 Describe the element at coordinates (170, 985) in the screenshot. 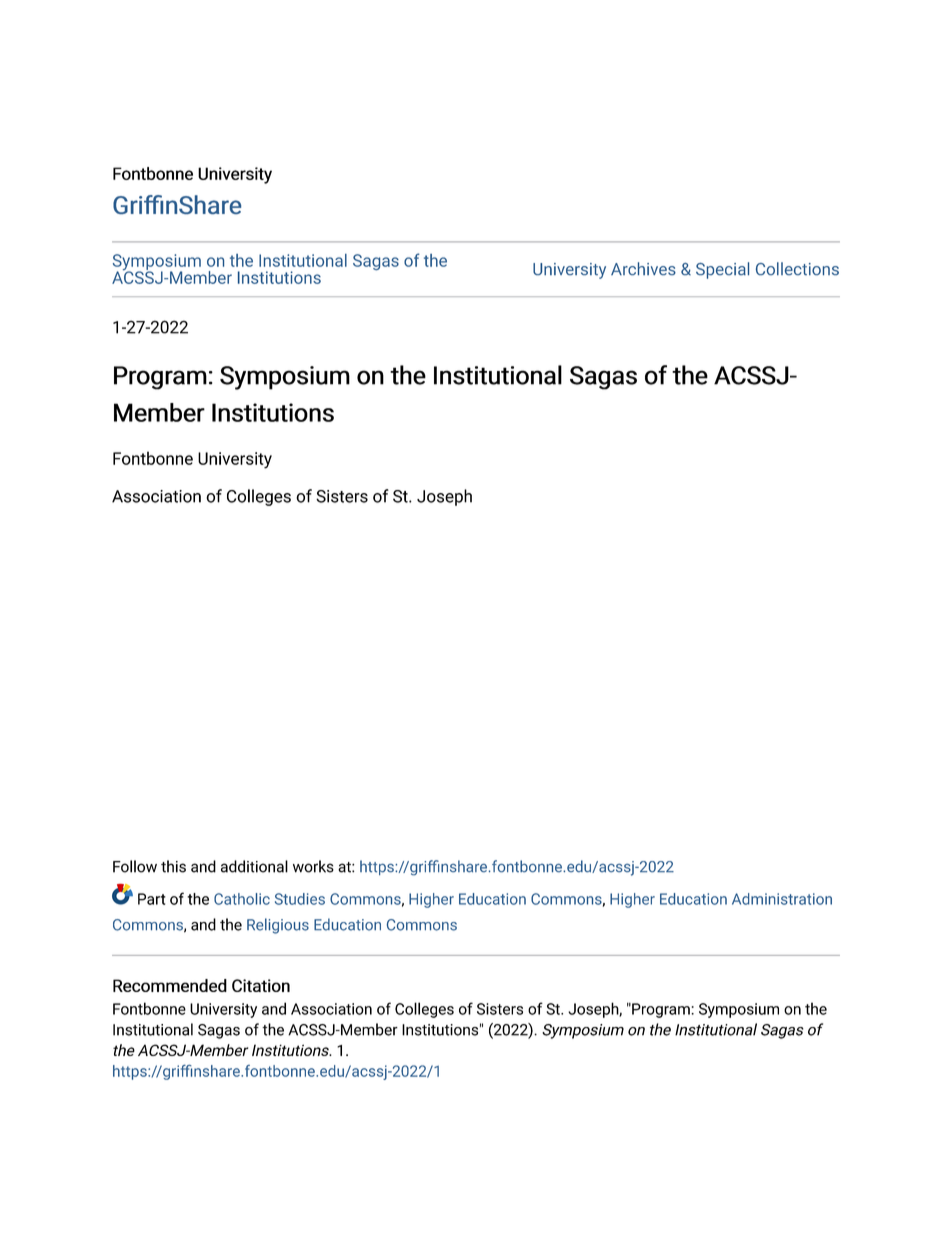

I see `Recommended` at that location.
